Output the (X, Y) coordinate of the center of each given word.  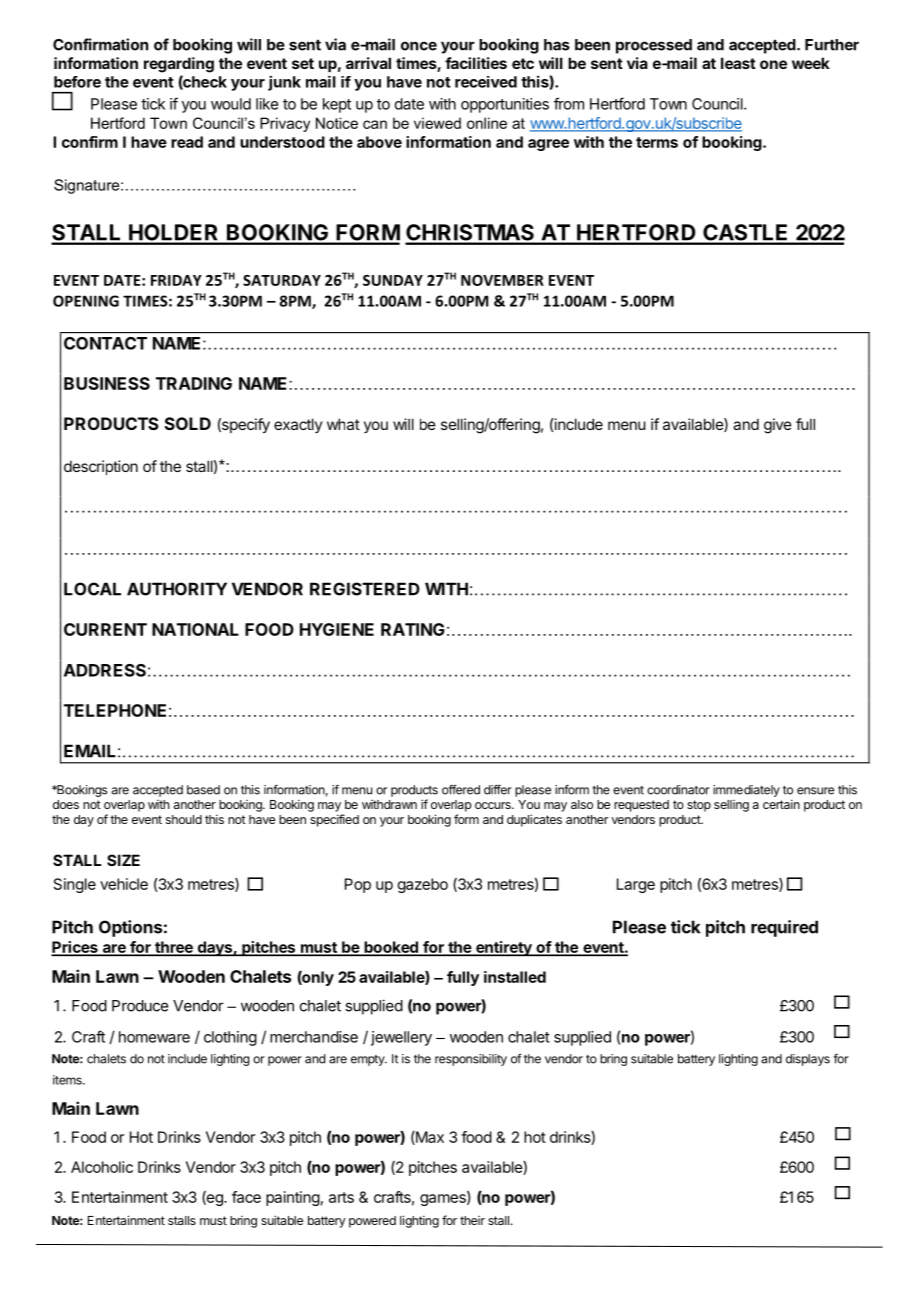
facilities (476, 63)
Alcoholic (102, 1167)
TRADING (194, 383)
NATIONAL (195, 629)
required (784, 928)
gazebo (423, 885)
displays (808, 1060)
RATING (413, 629)
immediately (746, 791)
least (738, 63)
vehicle (124, 884)
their (472, 1220)
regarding (179, 65)
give (778, 426)
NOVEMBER (502, 280)
